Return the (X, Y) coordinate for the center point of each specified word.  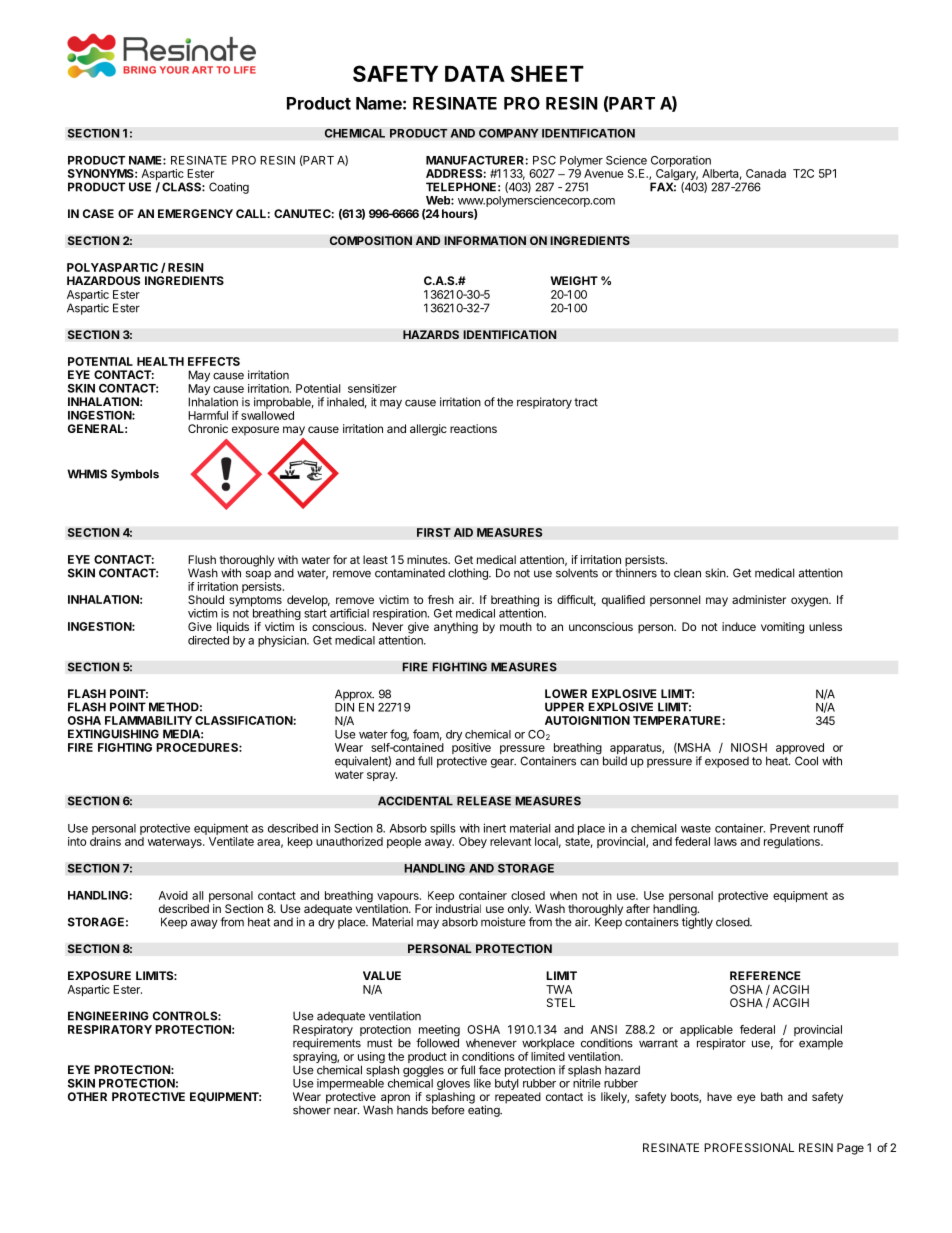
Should (206, 599)
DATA (475, 74)
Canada (766, 173)
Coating (229, 188)
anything (456, 628)
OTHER (87, 1096)
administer (759, 599)
